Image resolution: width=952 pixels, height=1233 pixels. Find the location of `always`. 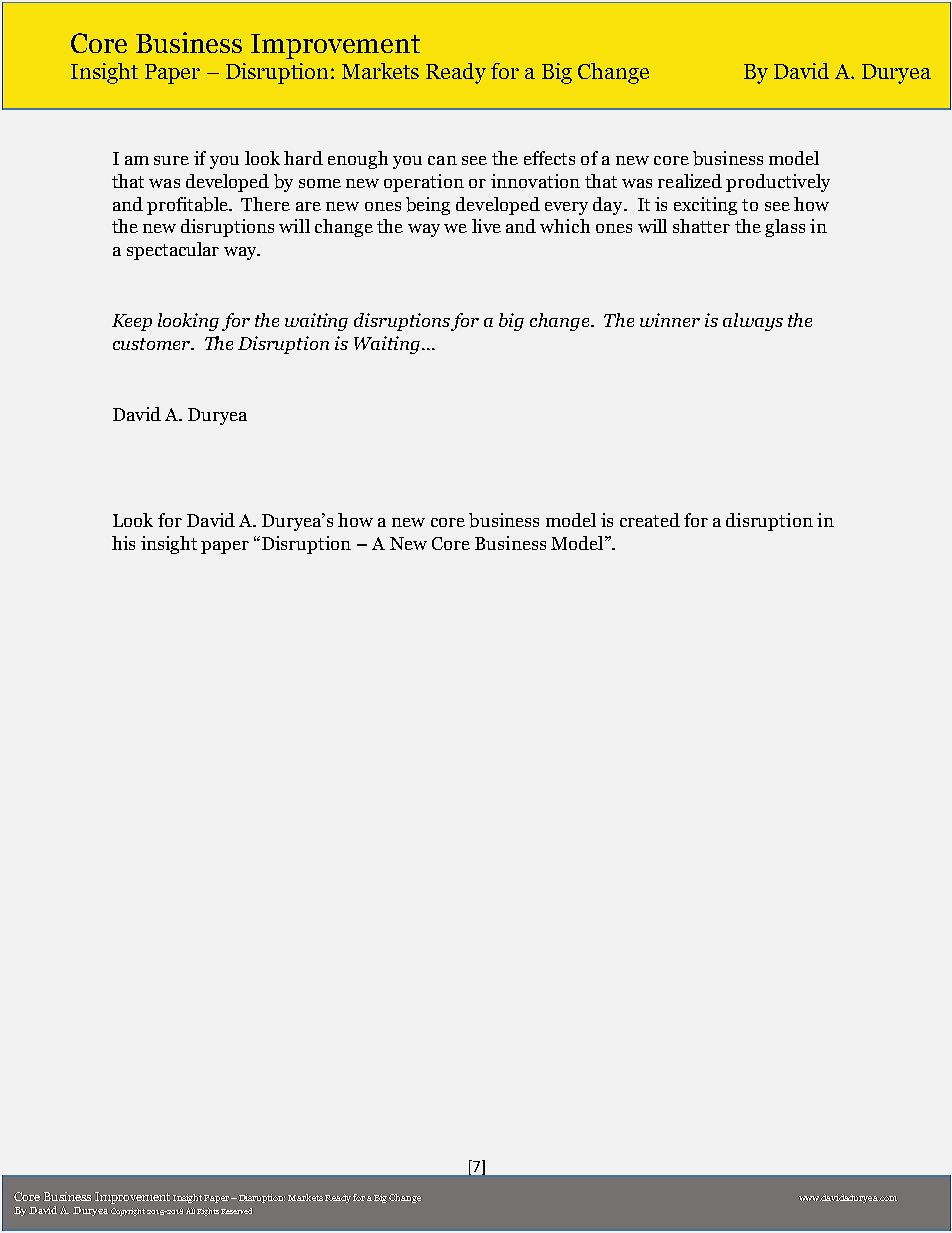

always is located at coordinates (753, 322).
